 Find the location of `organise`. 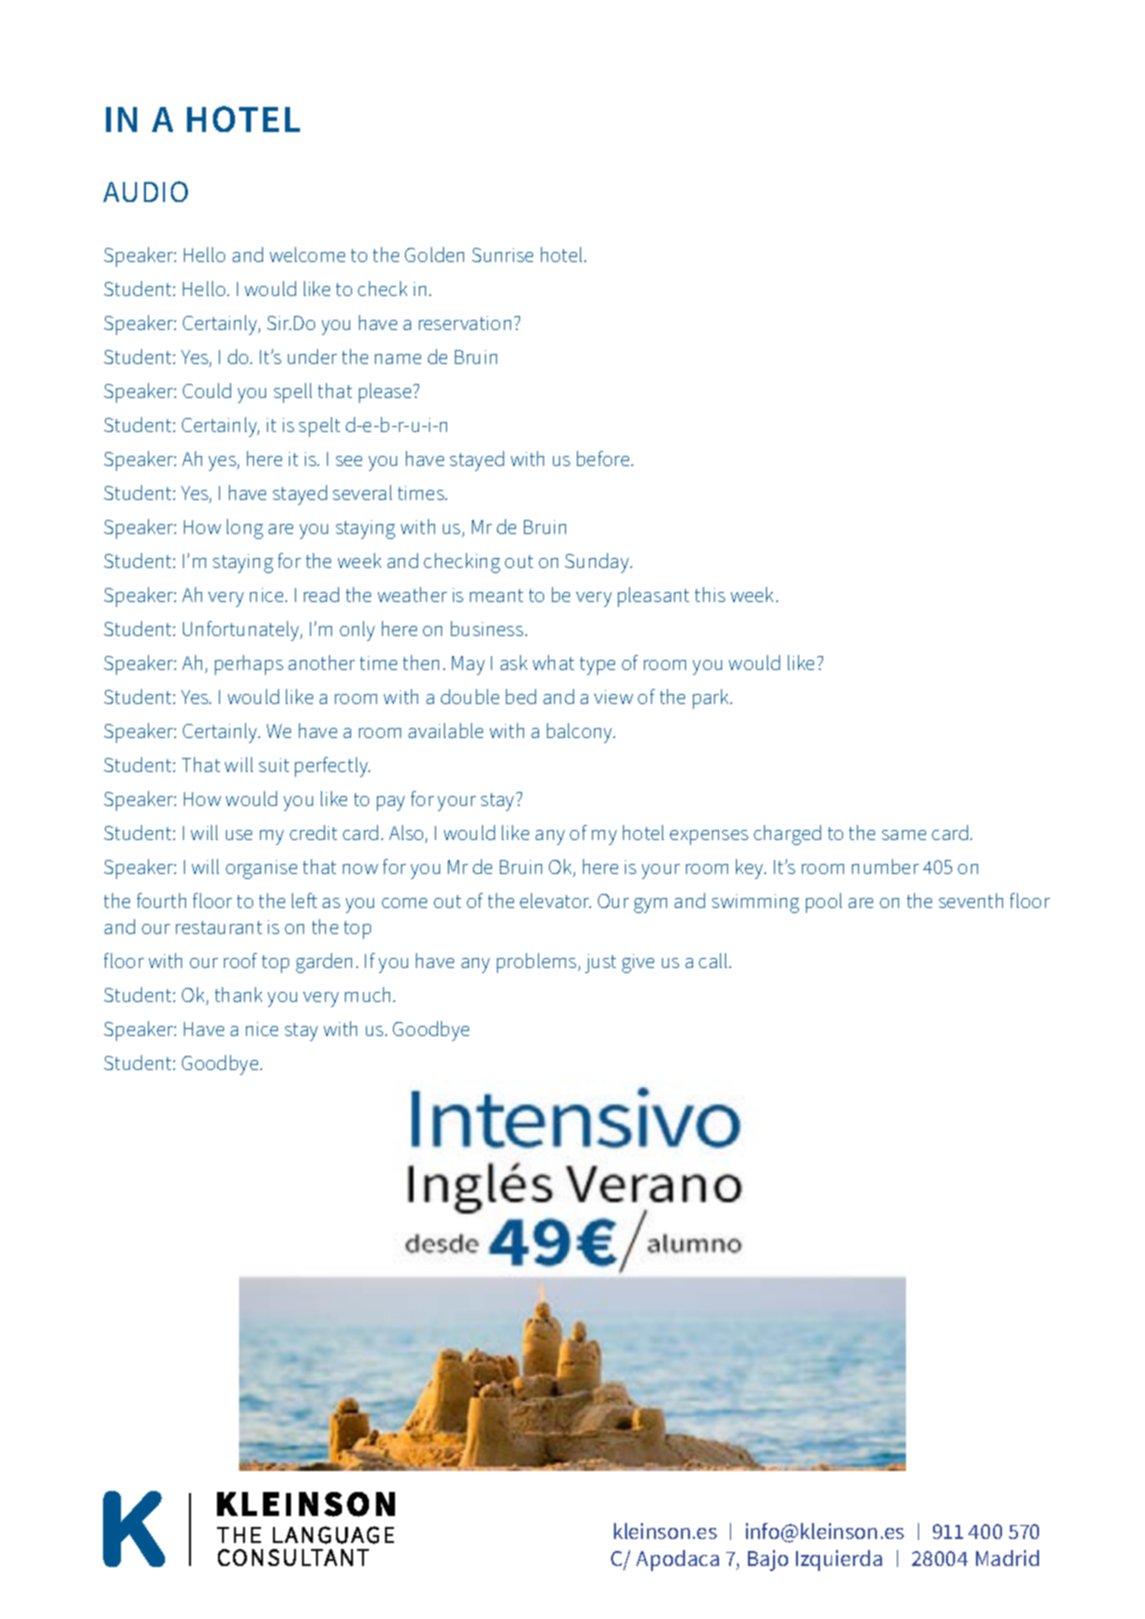

organise is located at coordinates (261, 869).
